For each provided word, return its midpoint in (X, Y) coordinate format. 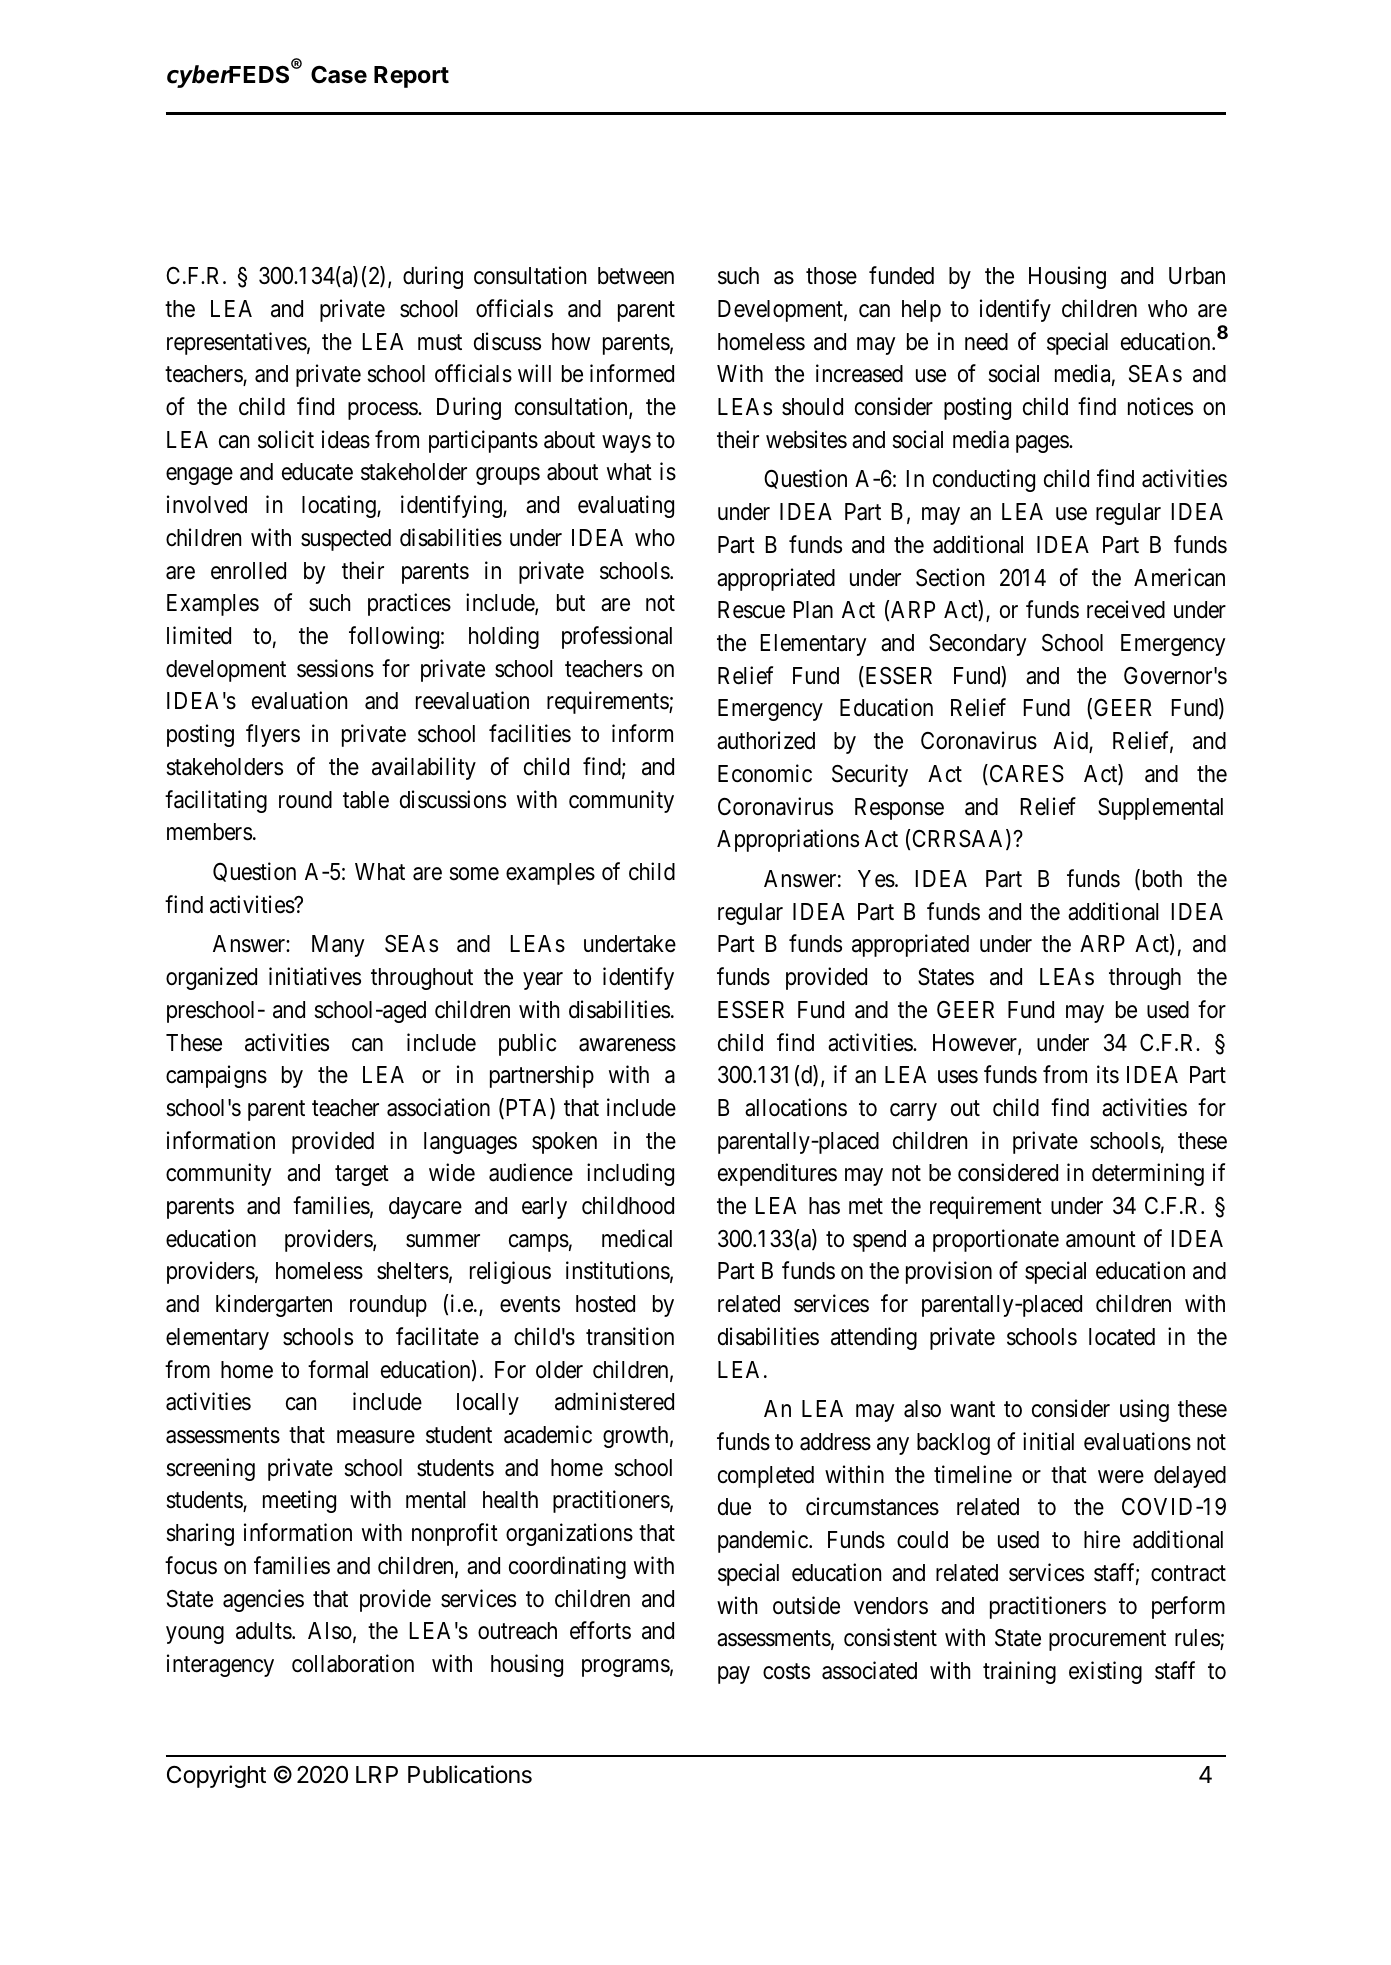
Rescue (751, 610)
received (1126, 609)
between (636, 276)
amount (1101, 1239)
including (630, 1174)
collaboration (353, 1663)
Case (339, 75)
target (362, 1176)
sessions (335, 668)
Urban (1197, 276)
